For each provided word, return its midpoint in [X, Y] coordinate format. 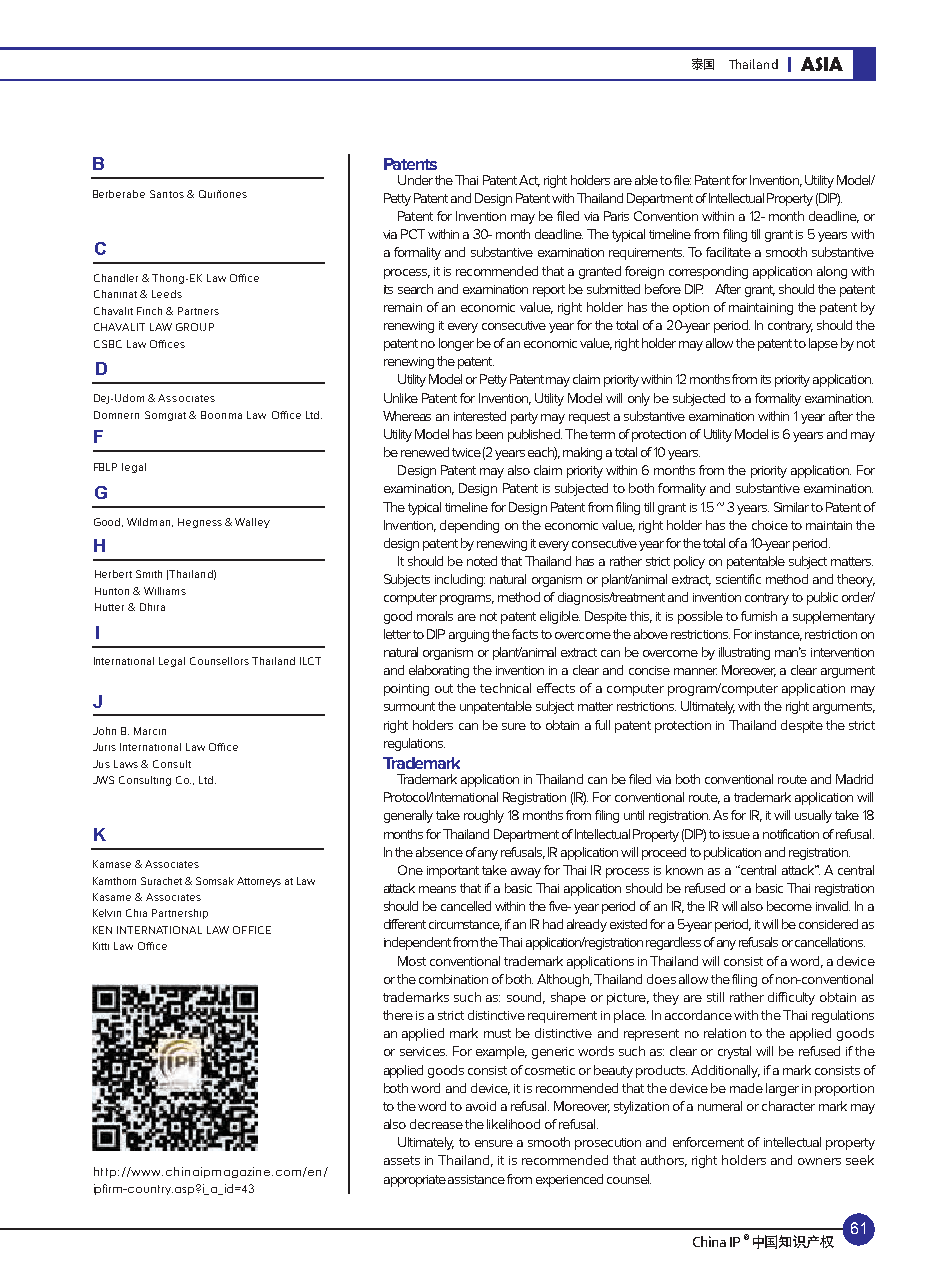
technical [505, 688]
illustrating [744, 653]
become [789, 906]
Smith [149, 574]
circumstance [465, 925]
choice [770, 525]
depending [469, 526]
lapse [823, 344]
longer [456, 344]
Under [415, 180]
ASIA [822, 64]
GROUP [195, 327]
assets [402, 1160]
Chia [136, 913]
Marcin [150, 731]
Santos [167, 194]
